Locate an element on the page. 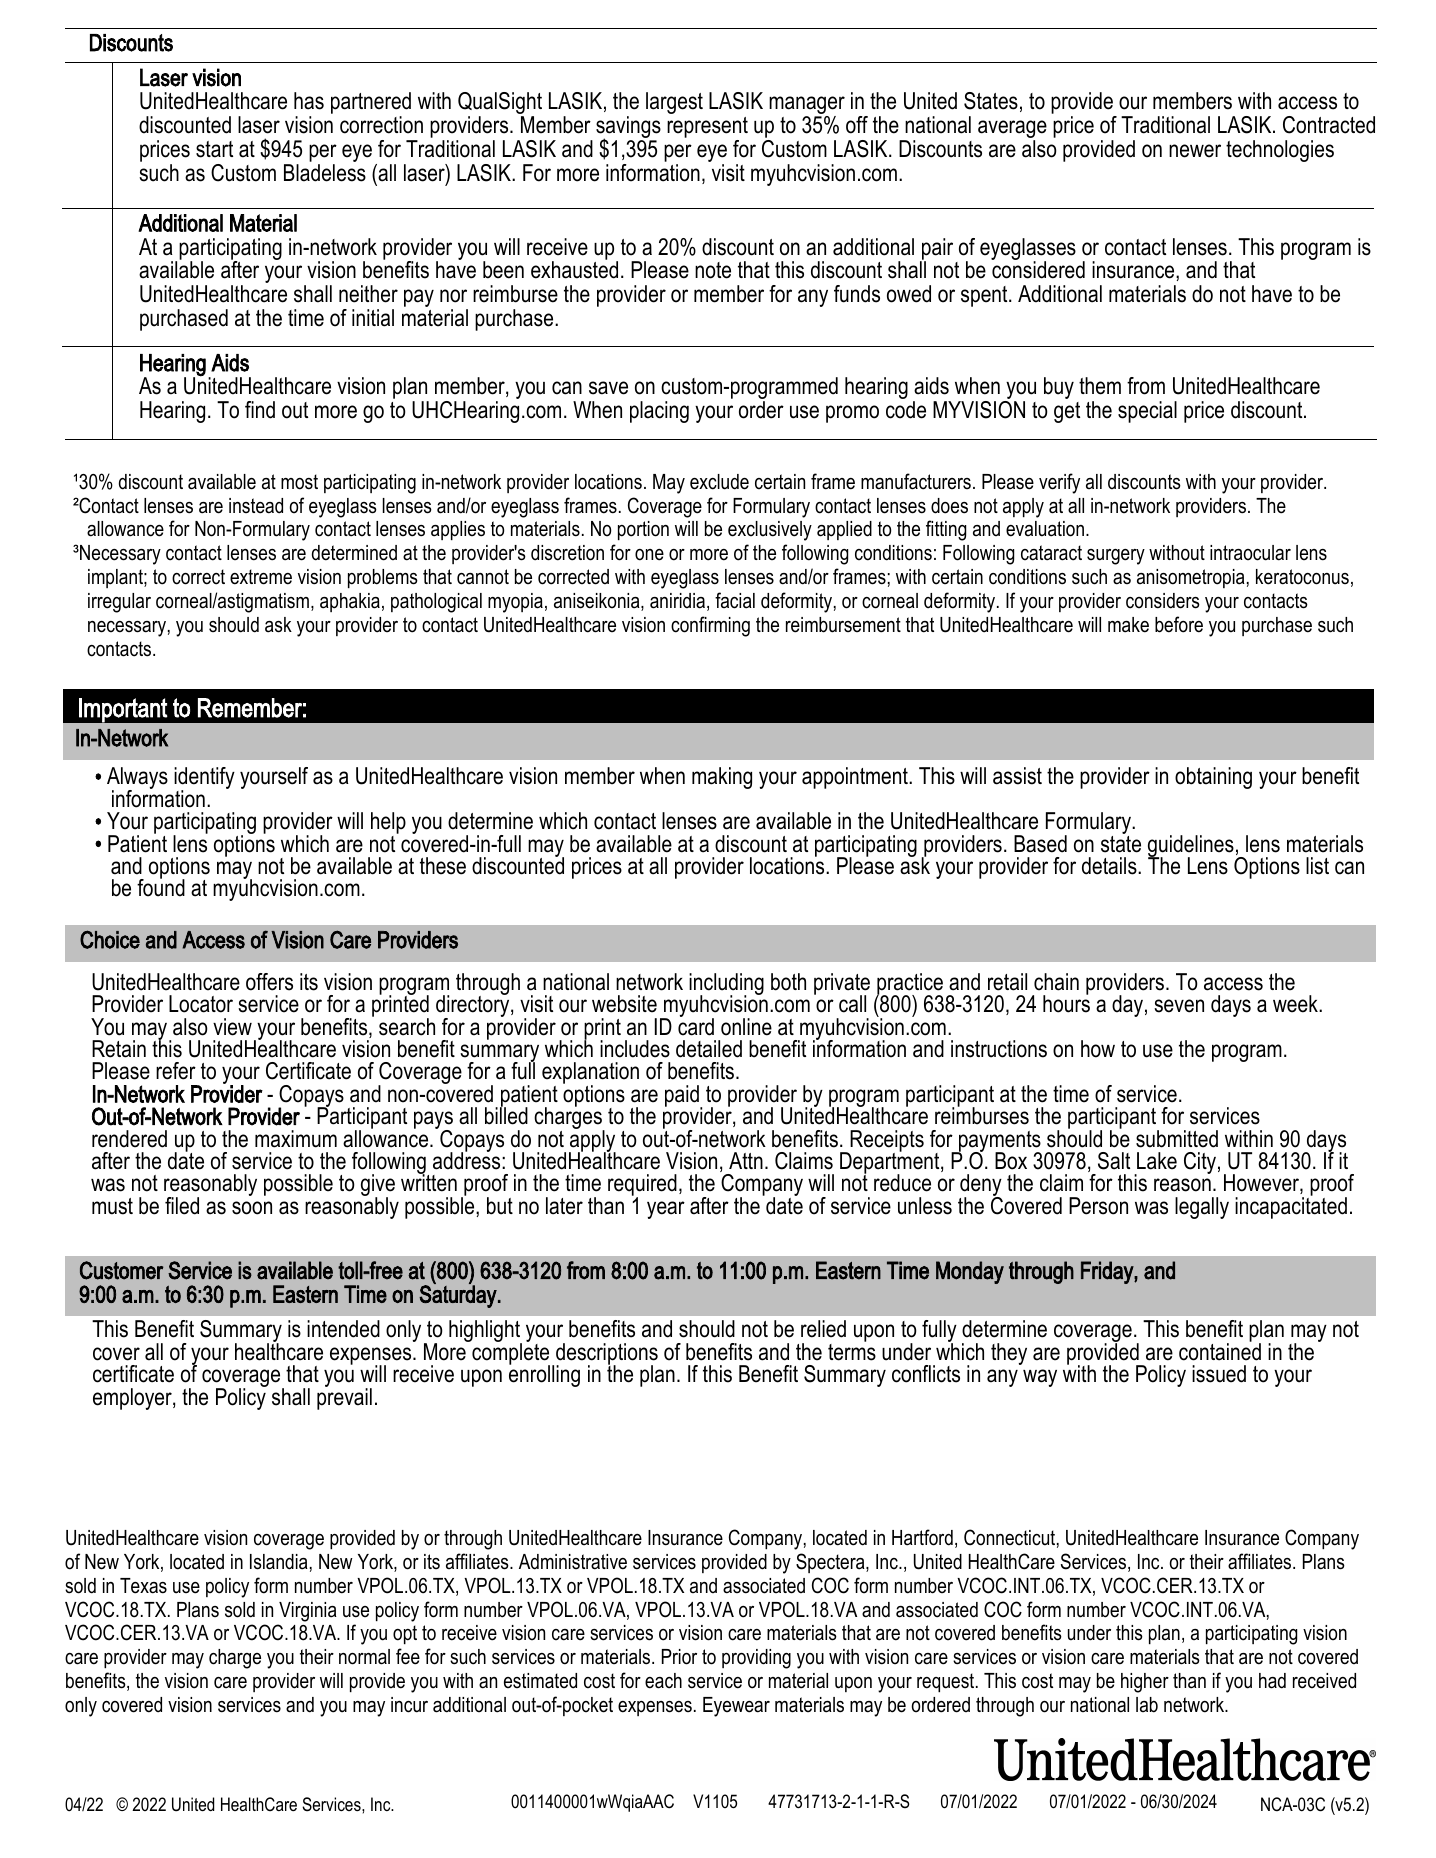 Image resolution: width=1436 pixels, height=1858 pixels. represent is located at coordinates (707, 129).
